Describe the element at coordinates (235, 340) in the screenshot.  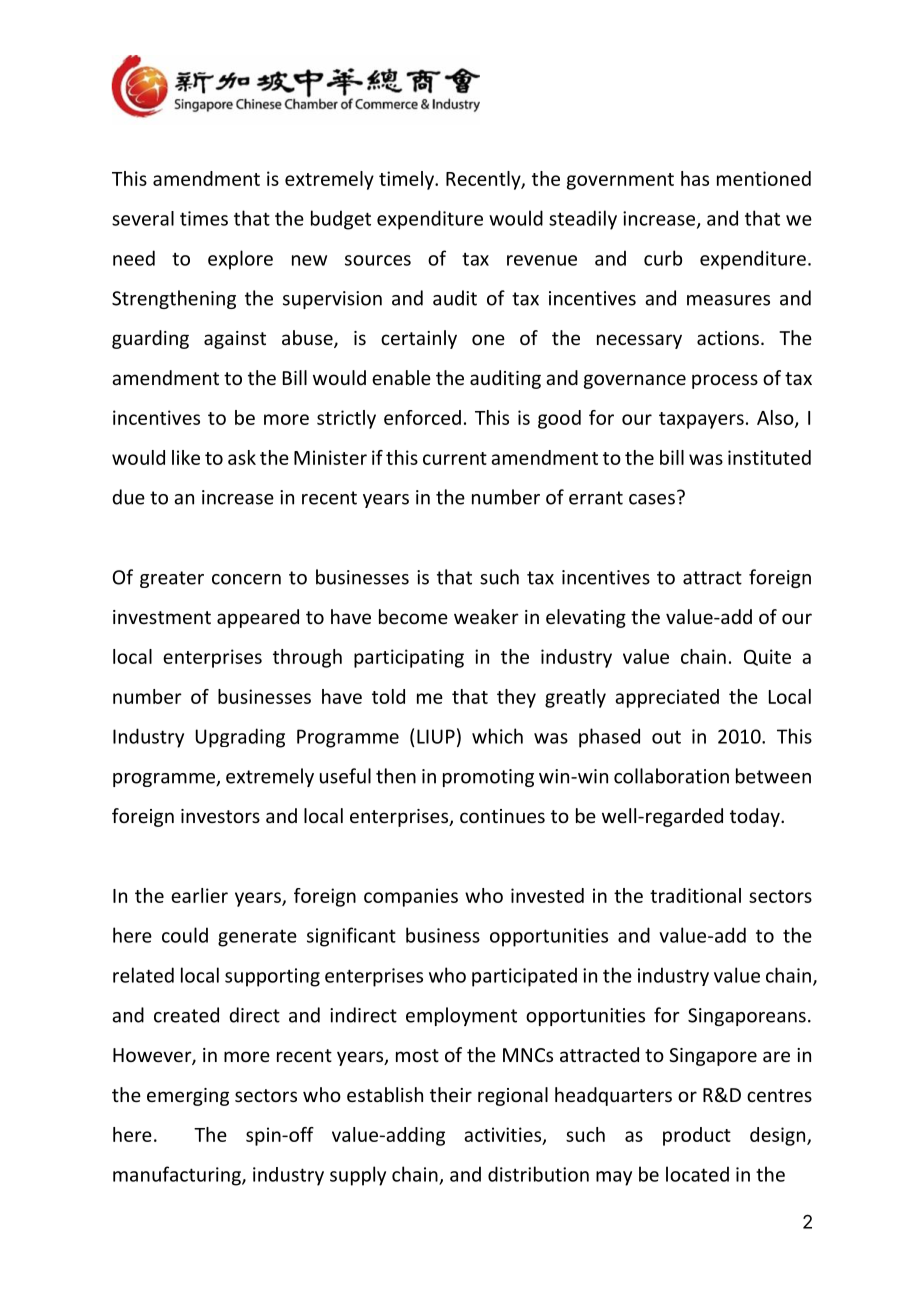
I see `against` at that location.
